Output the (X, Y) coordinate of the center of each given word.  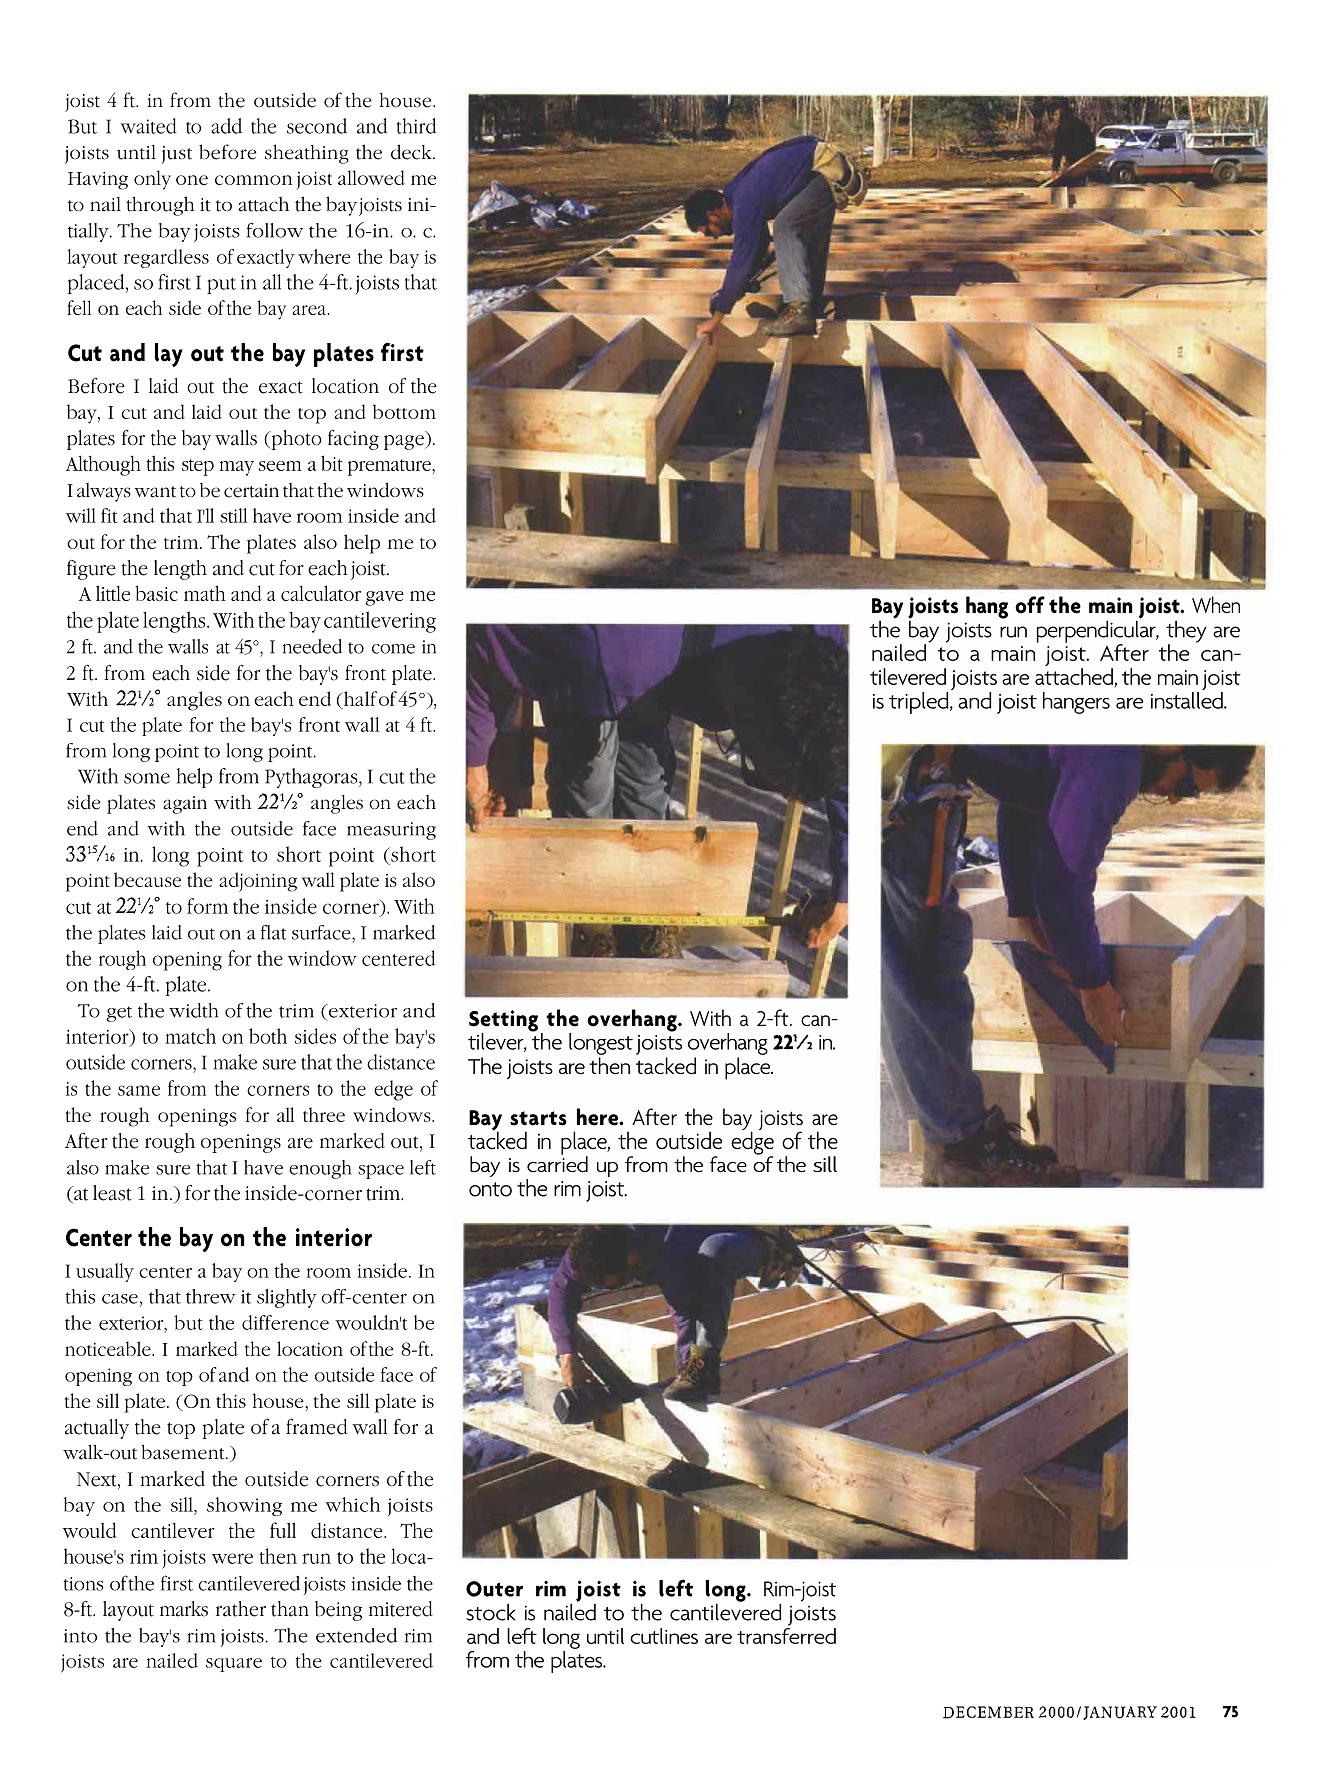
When (1216, 604)
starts (538, 1118)
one (192, 180)
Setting (503, 1022)
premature (390, 467)
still (234, 515)
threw (211, 1296)
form (207, 906)
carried (557, 1163)
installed (1188, 699)
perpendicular (1097, 631)
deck (412, 152)
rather (241, 1609)
